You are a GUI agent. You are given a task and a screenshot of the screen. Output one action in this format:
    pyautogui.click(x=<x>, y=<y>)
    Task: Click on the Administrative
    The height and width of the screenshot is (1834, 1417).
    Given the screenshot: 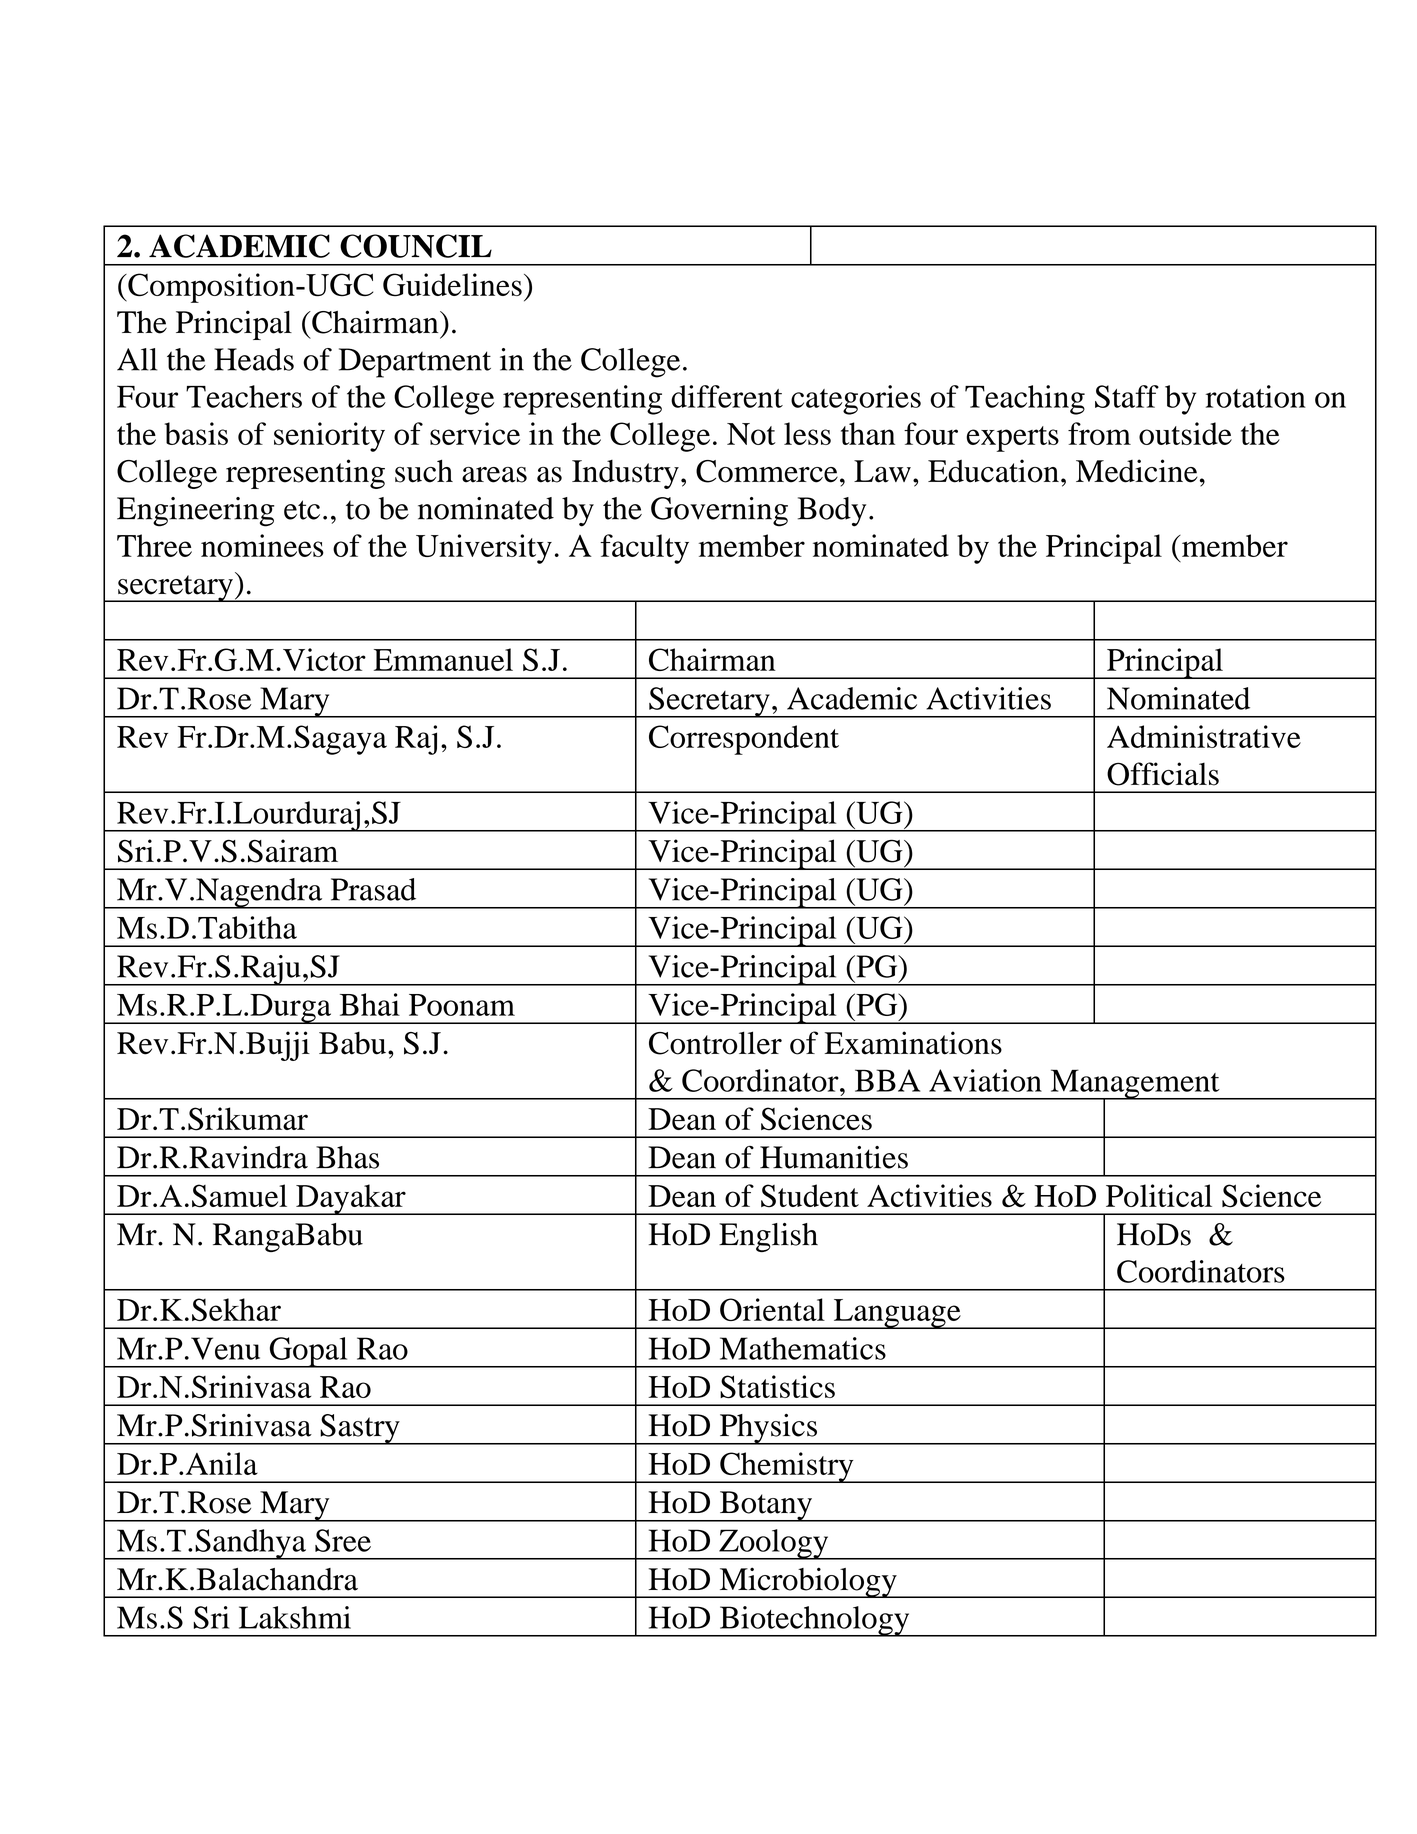 What is the action you would take?
    pyautogui.click(x=1204, y=736)
